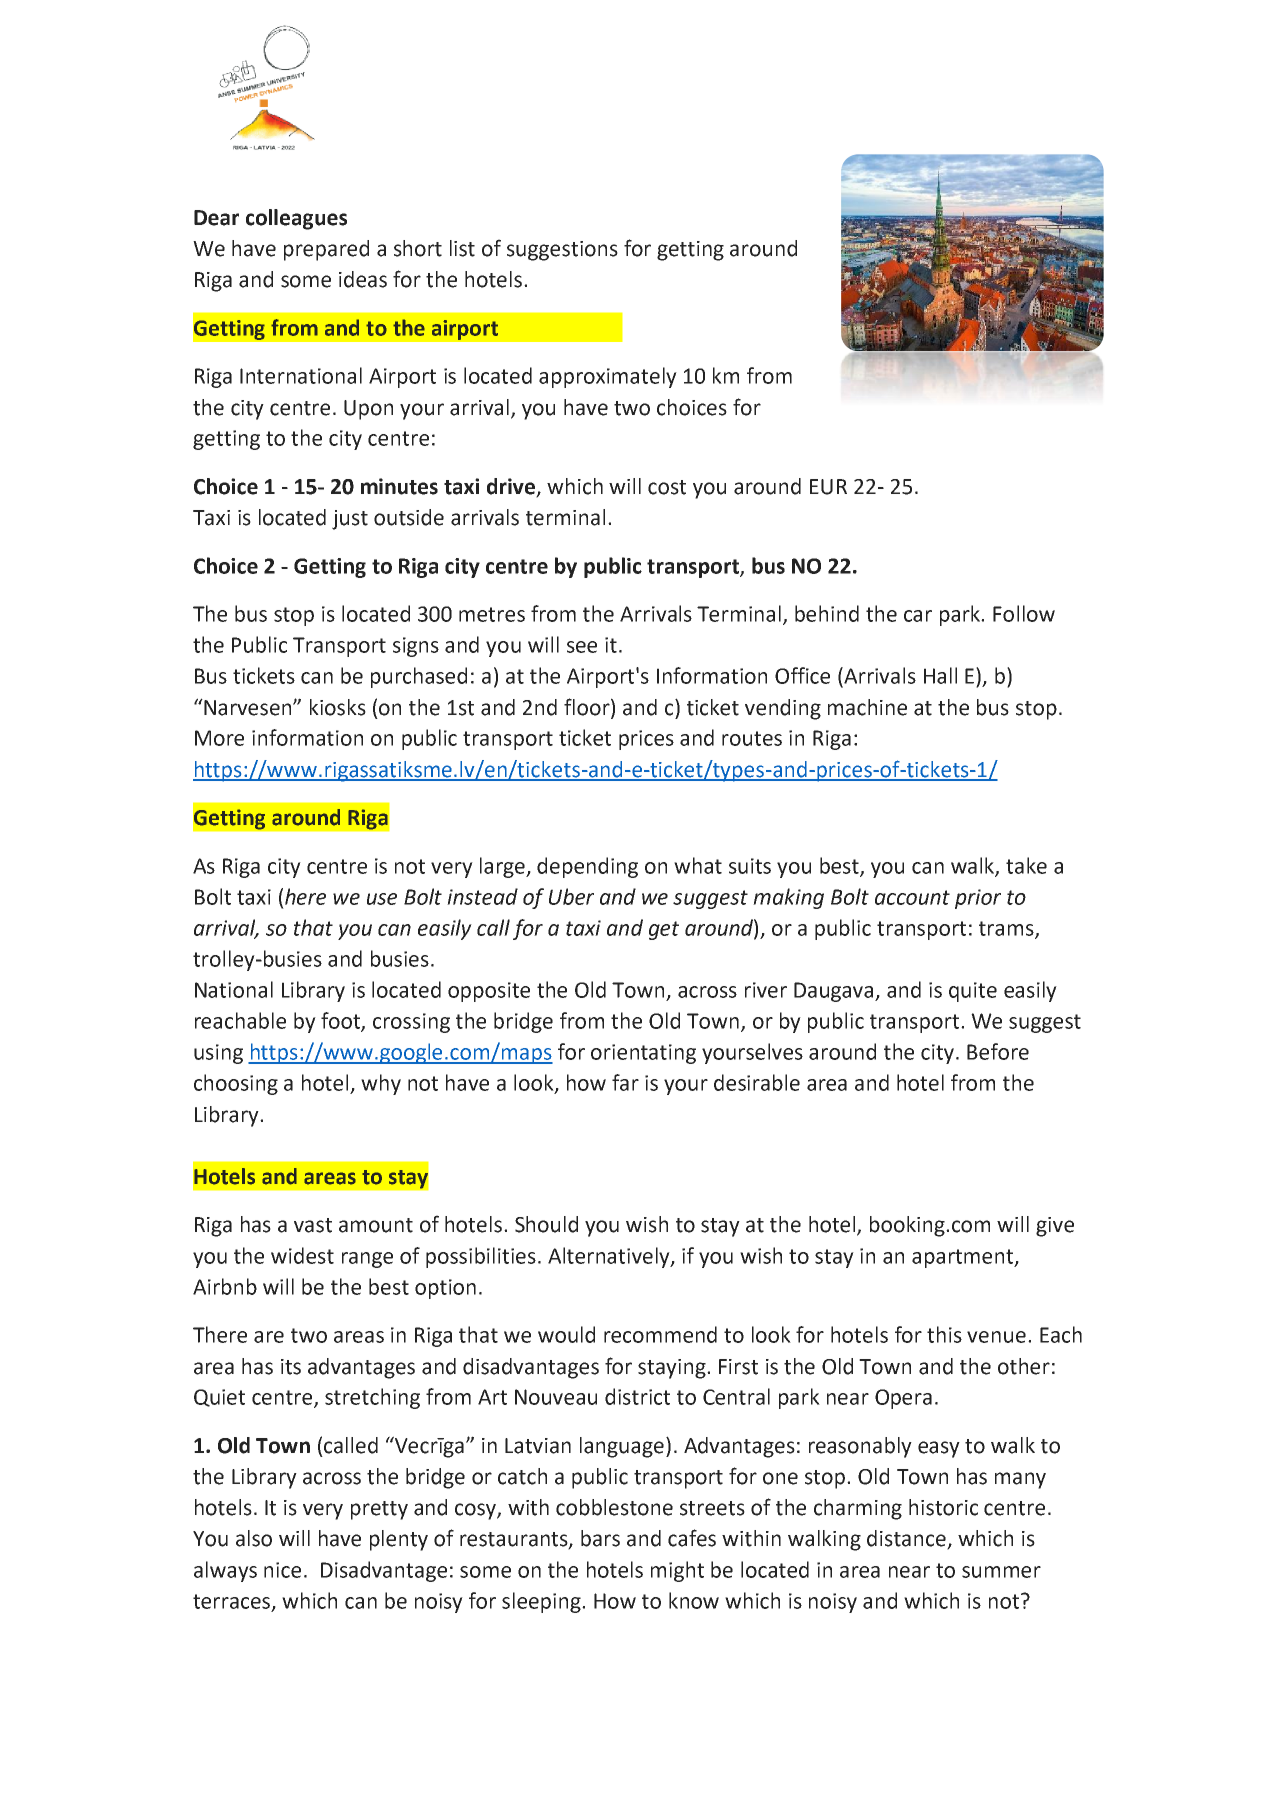 This document has height=1805, width=1276. What do you see at coordinates (677, 1571) in the document?
I see `might` at bounding box center [677, 1571].
